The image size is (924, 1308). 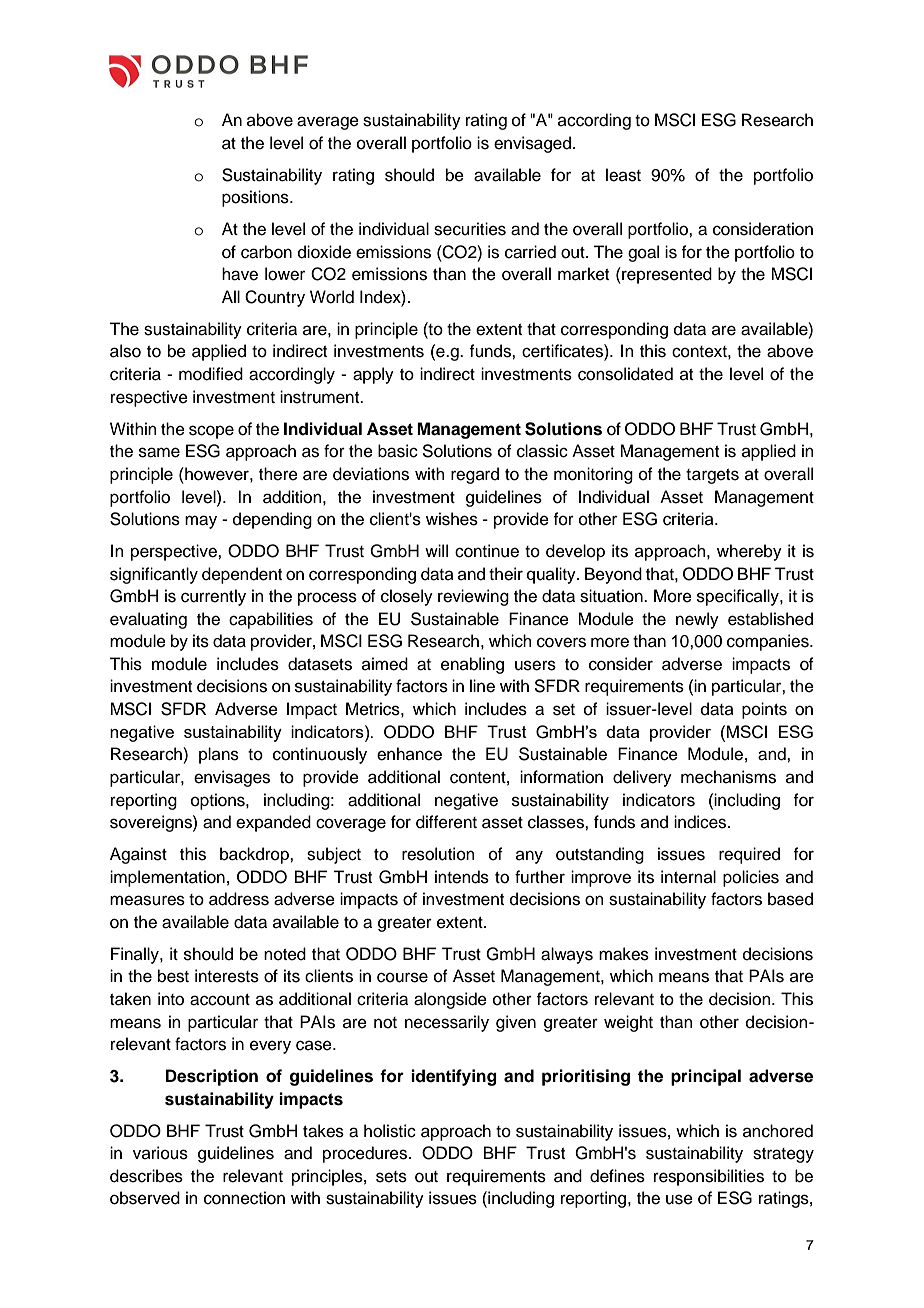 What do you see at coordinates (688, 877) in the screenshot?
I see `internal` at bounding box center [688, 877].
